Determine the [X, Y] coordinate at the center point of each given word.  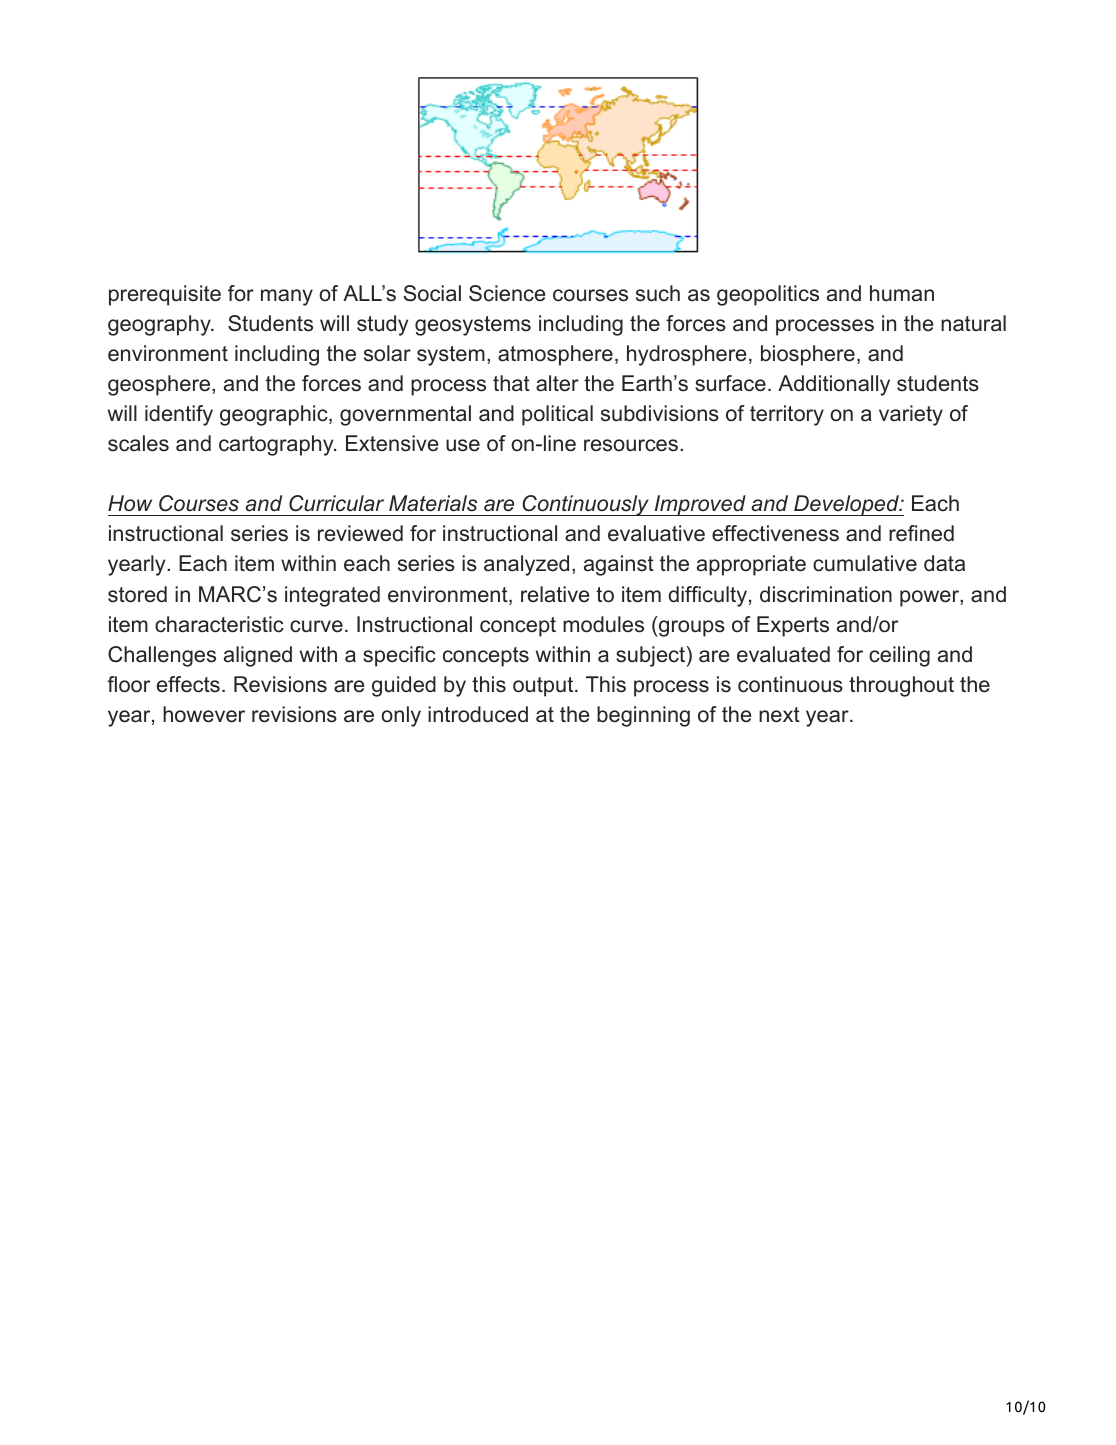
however [204, 714]
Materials [433, 503]
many [287, 297]
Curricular [336, 503]
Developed [846, 505]
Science [507, 293]
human [902, 293]
